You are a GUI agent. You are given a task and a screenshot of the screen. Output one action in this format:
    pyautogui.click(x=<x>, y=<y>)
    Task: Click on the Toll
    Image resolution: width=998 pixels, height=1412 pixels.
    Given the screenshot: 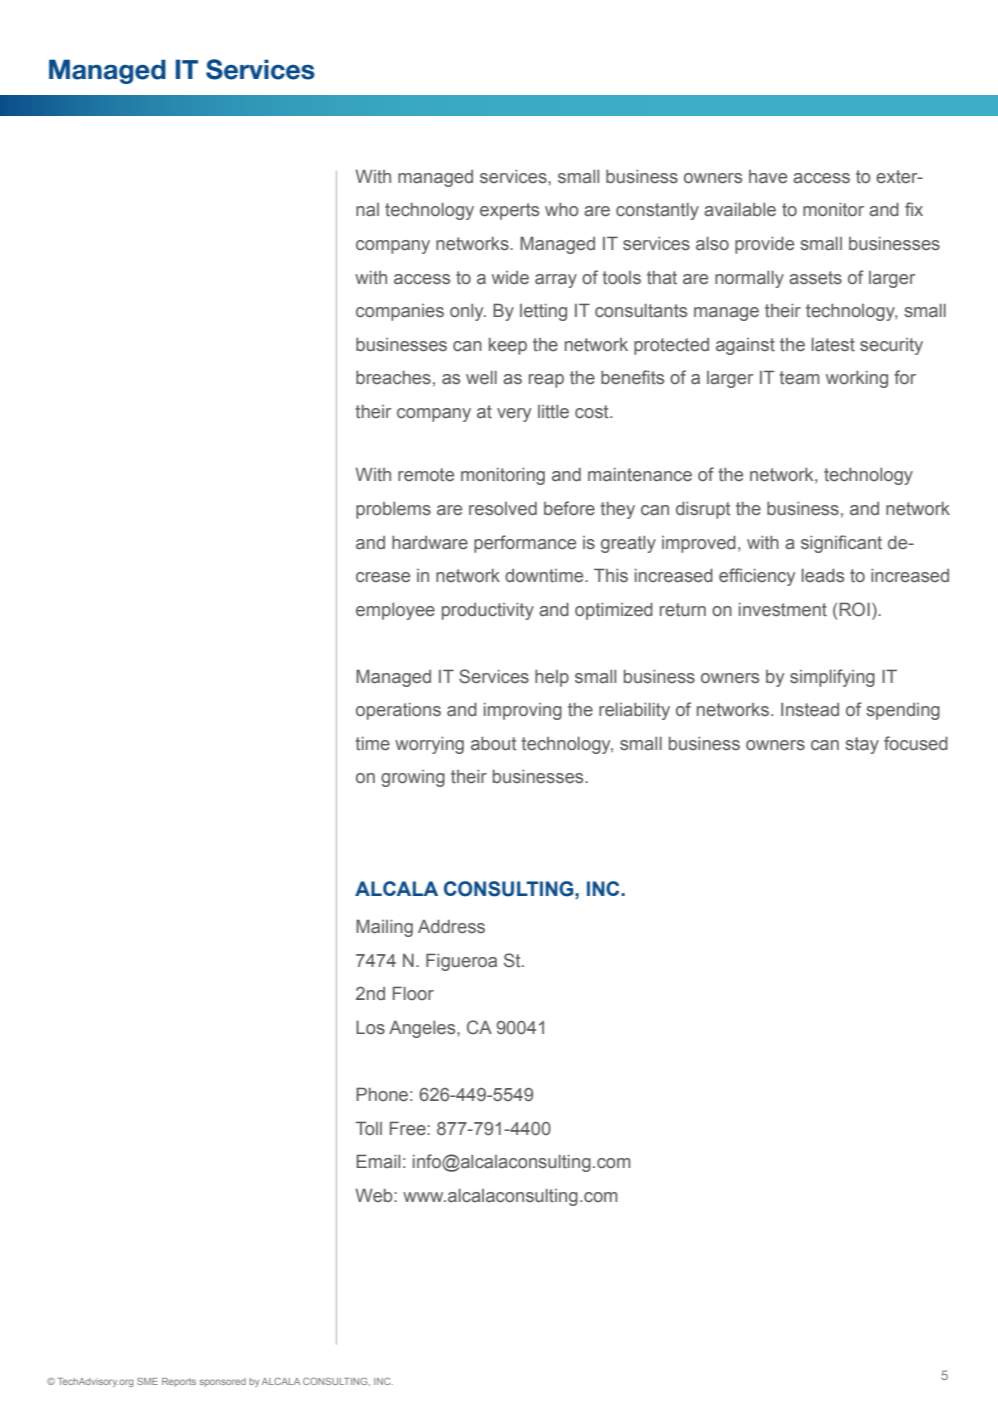 What is the action you would take?
    pyautogui.click(x=368, y=1128)
